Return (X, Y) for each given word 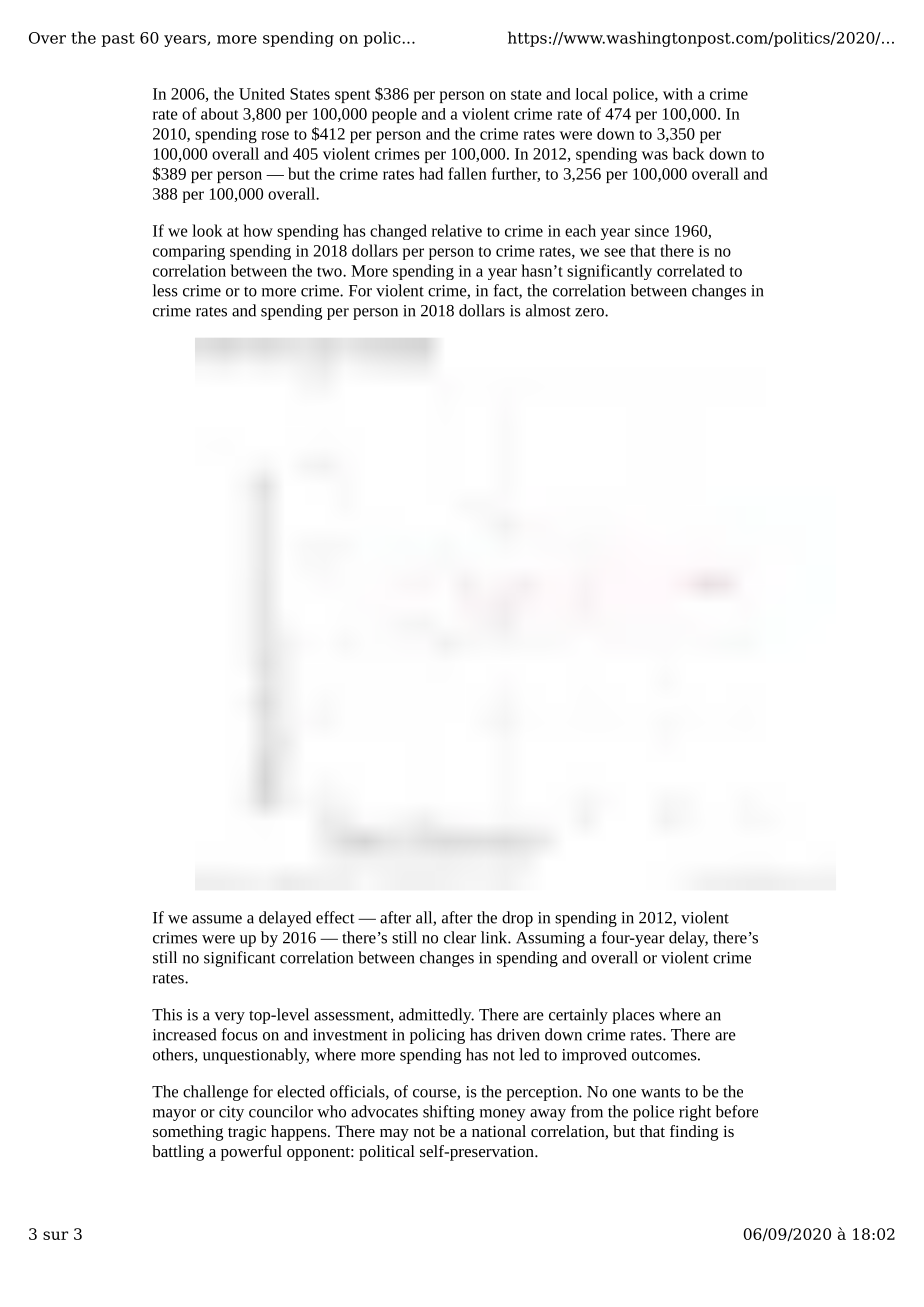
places (633, 1016)
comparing (189, 252)
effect (335, 917)
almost (548, 310)
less (165, 290)
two (330, 272)
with (678, 94)
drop (517, 919)
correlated (691, 270)
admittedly (436, 1016)
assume (217, 919)
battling (178, 1153)
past (118, 40)
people (394, 115)
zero (590, 312)
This (167, 1014)
